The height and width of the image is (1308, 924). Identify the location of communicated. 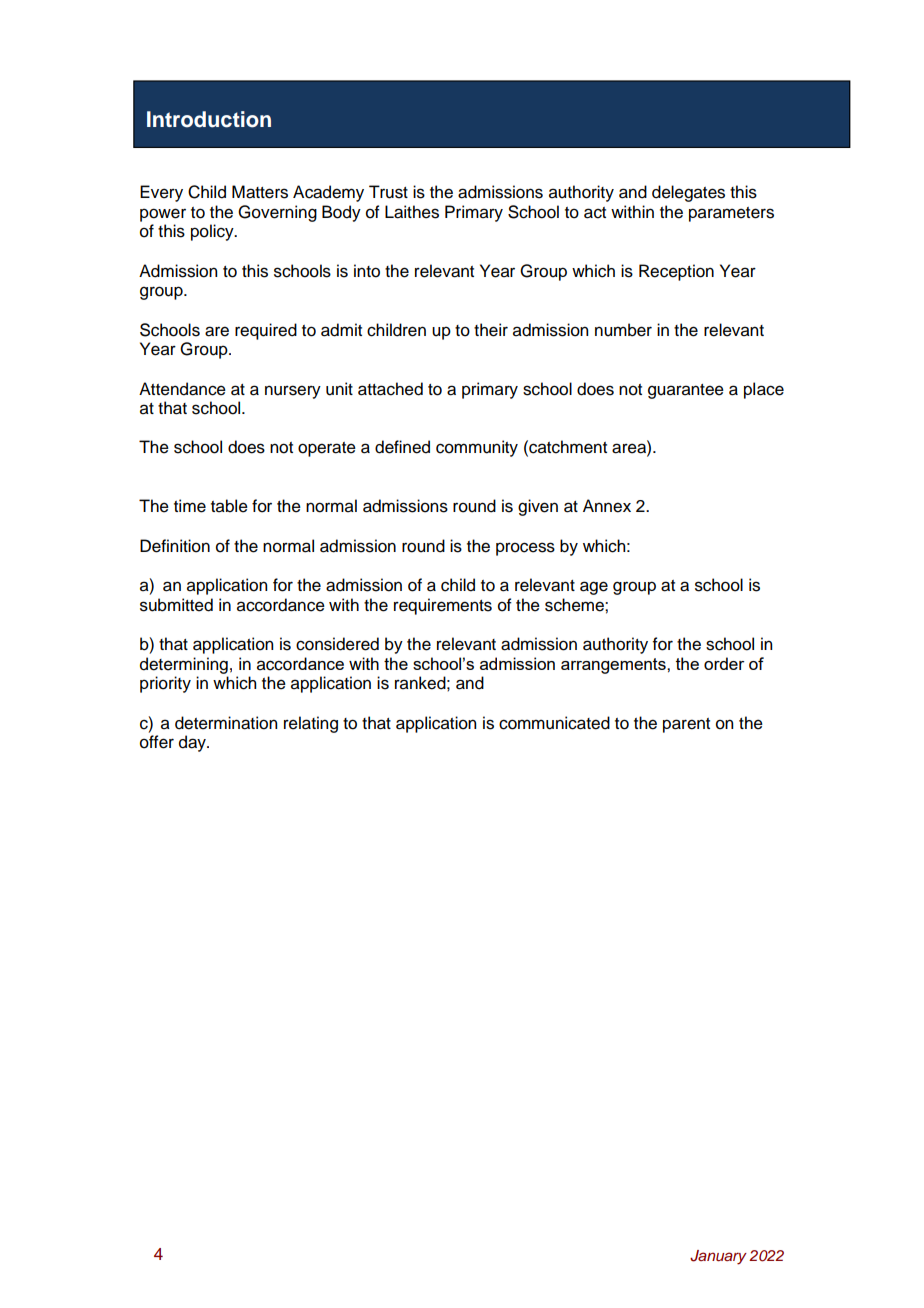
(554, 723).
